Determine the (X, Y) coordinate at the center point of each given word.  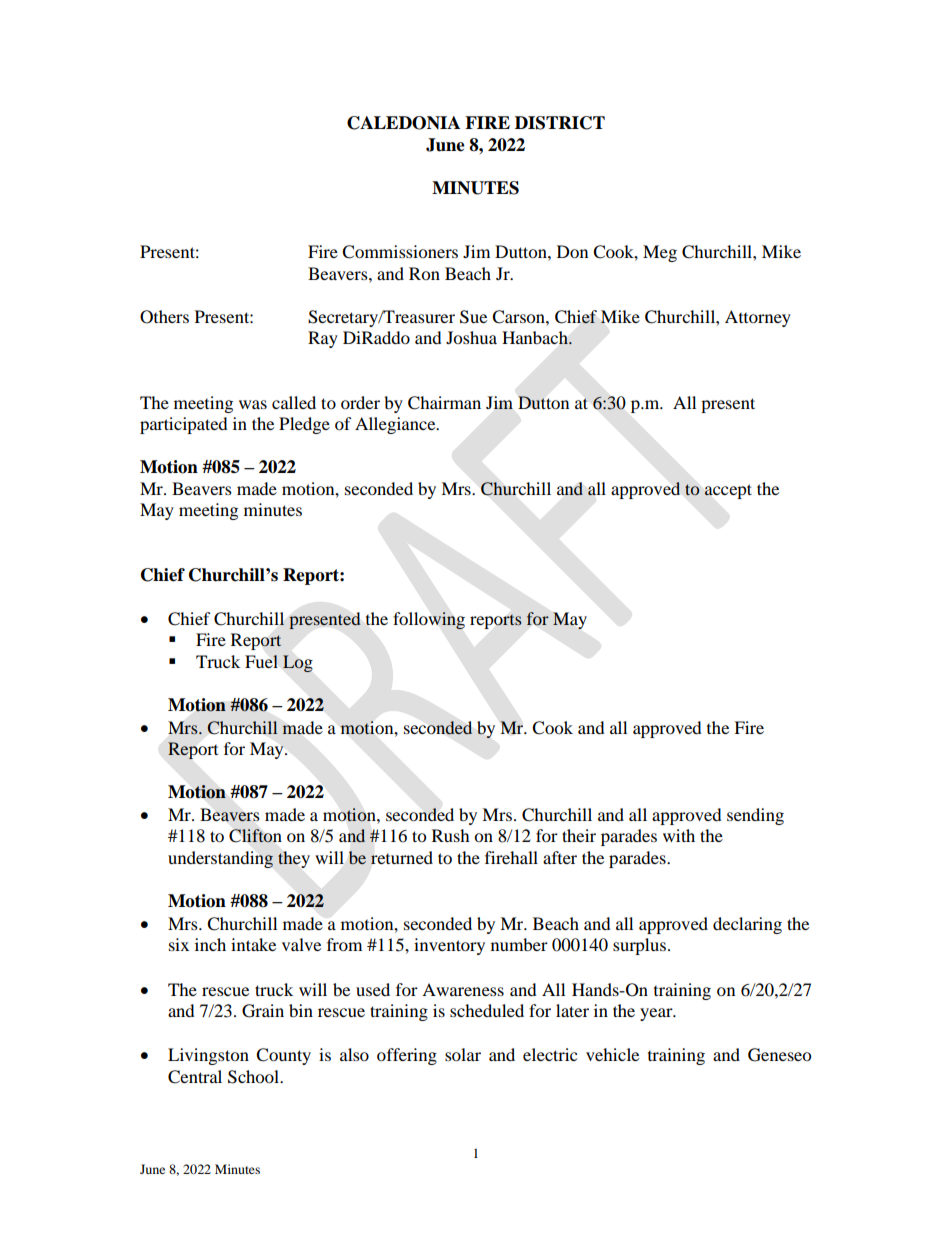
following (429, 620)
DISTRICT (560, 123)
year (657, 1014)
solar (463, 1054)
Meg (660, 253)
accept (728, 491)
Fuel (261, 661)
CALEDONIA (403, 123)
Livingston (208, 1056)
